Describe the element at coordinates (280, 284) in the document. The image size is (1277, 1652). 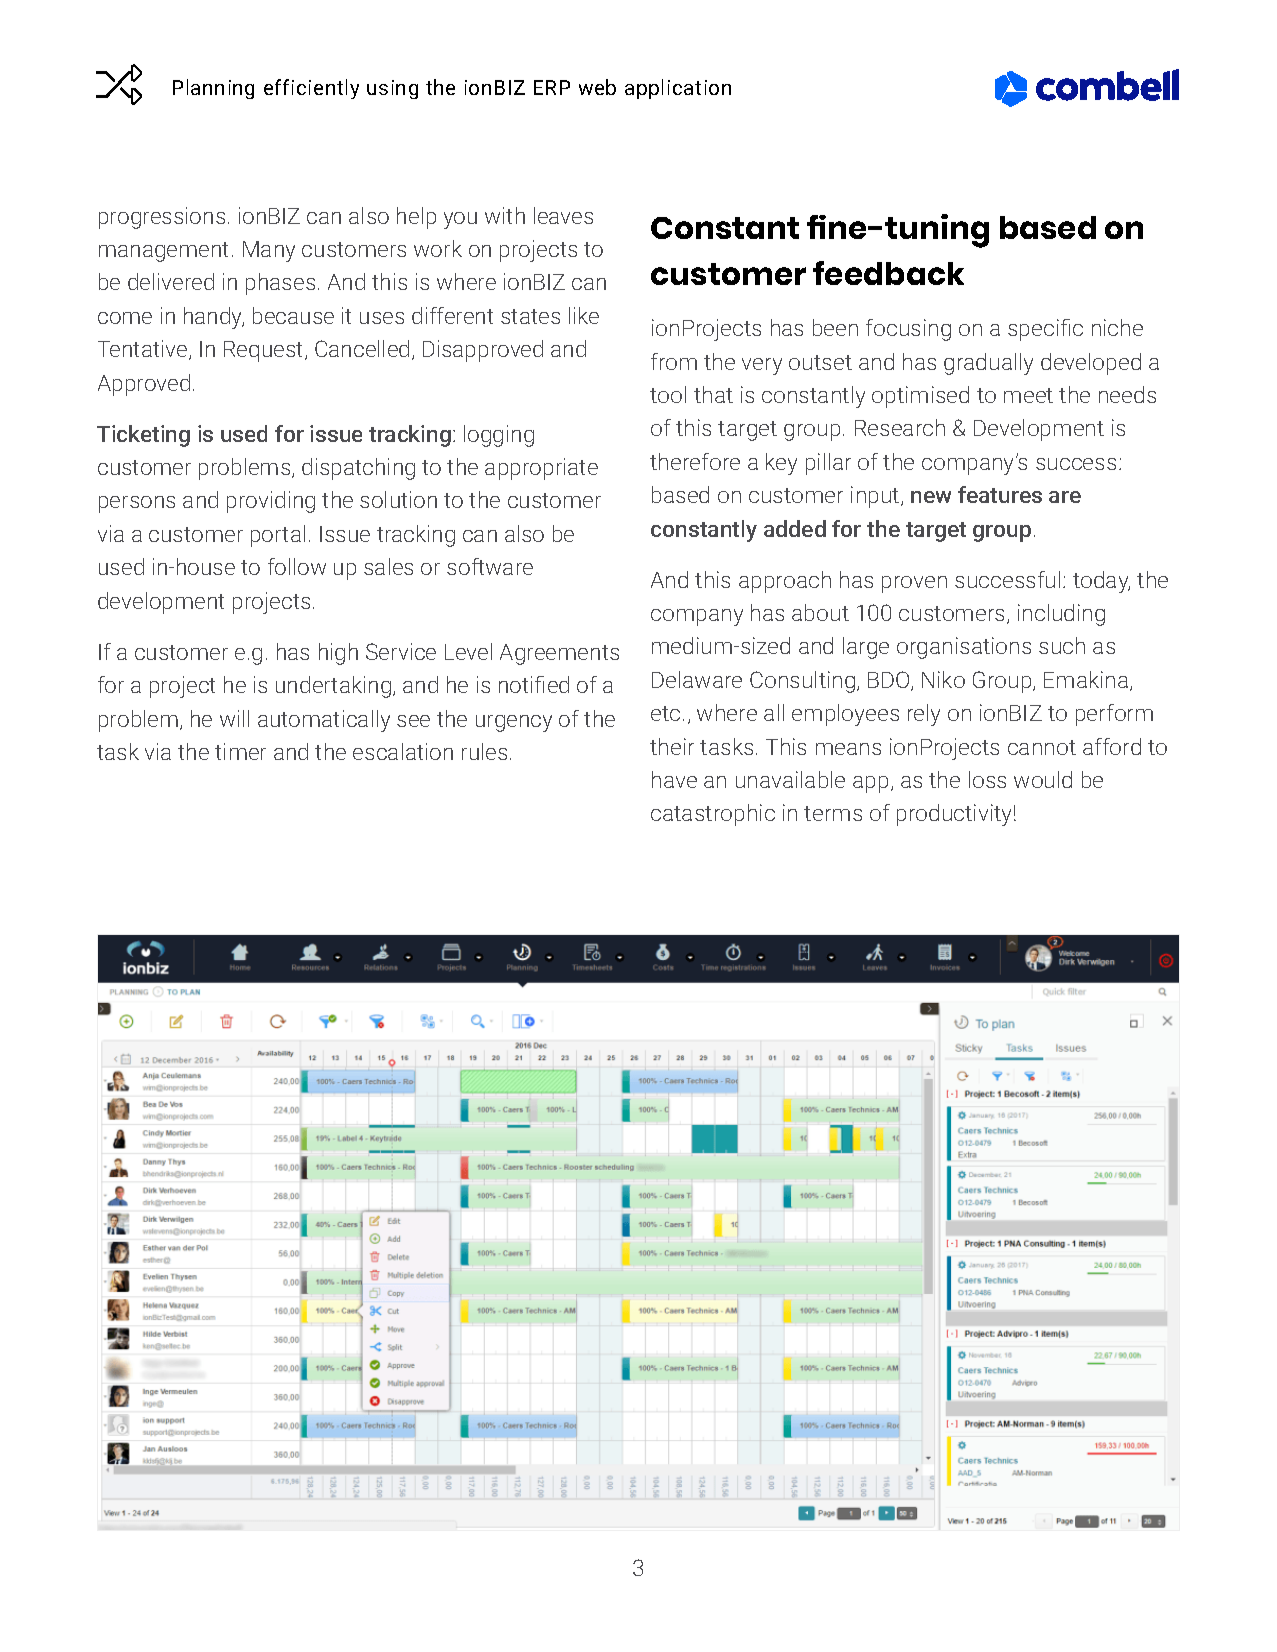
I see `phases` at that location.
